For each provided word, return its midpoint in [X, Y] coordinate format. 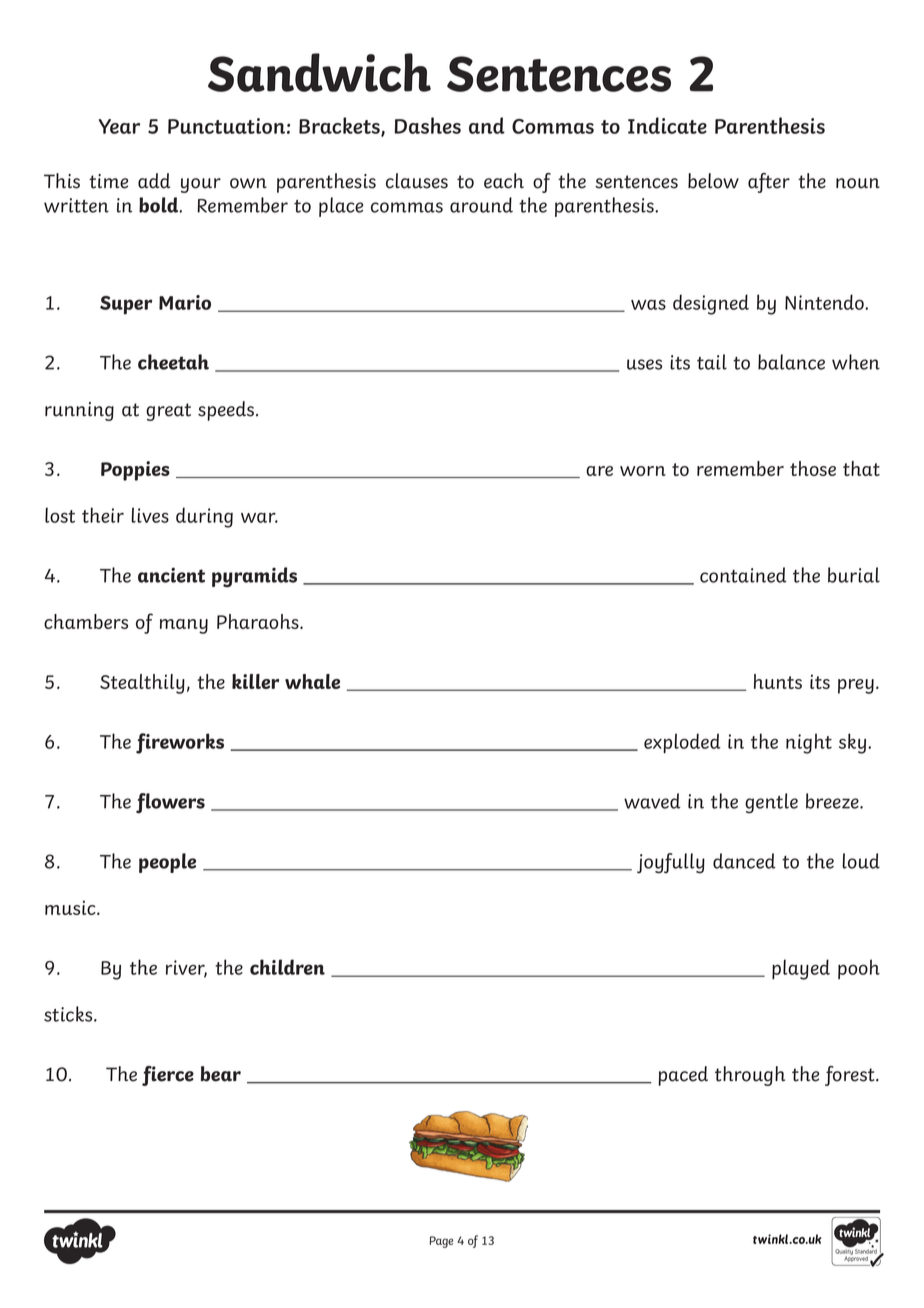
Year [119, 126]
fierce [168, 1076]
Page [442, 1242]
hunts [778, 681]
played [801, 969]
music [71, 907]
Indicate [667, 125]
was [648, 305]
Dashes [427, 125]
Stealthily [142, 684]
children [287, 967]
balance [791, 362]
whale [312, 681]
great [168, 412]
